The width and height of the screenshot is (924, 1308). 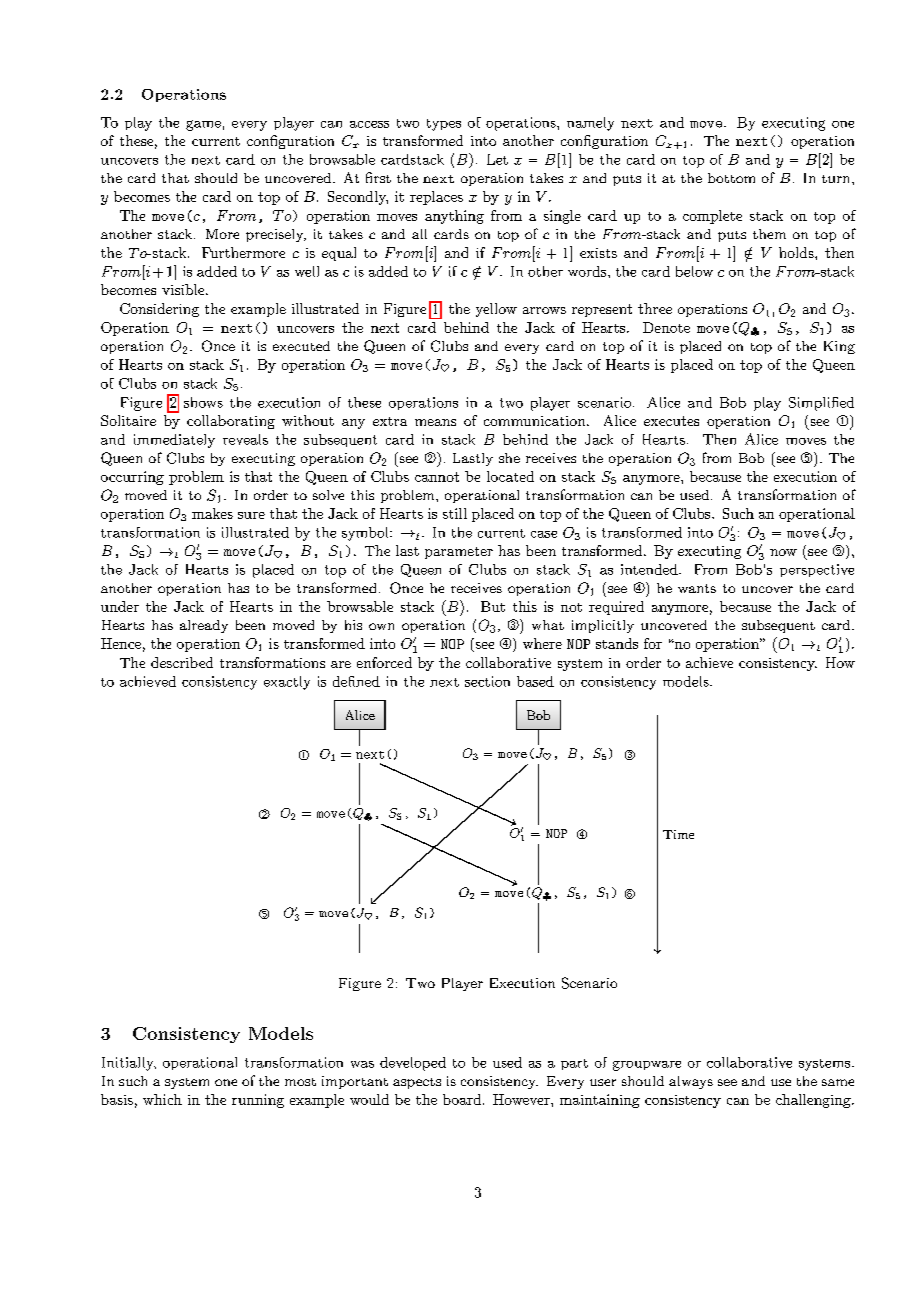 I want to click on which, so click(x=162, y=1099).
